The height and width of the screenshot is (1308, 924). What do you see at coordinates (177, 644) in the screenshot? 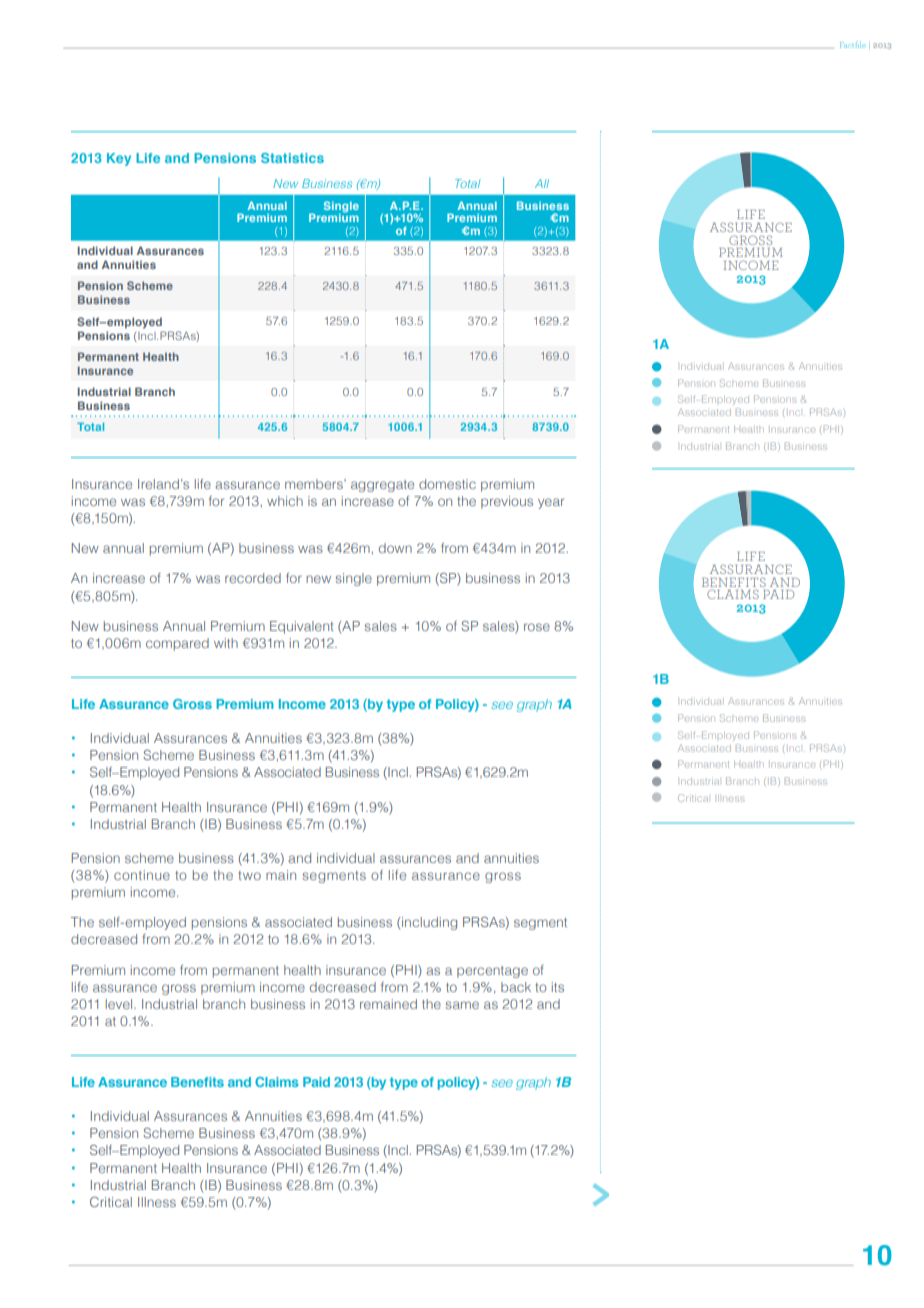
I see `compared` at bounding box center [177, 644].
